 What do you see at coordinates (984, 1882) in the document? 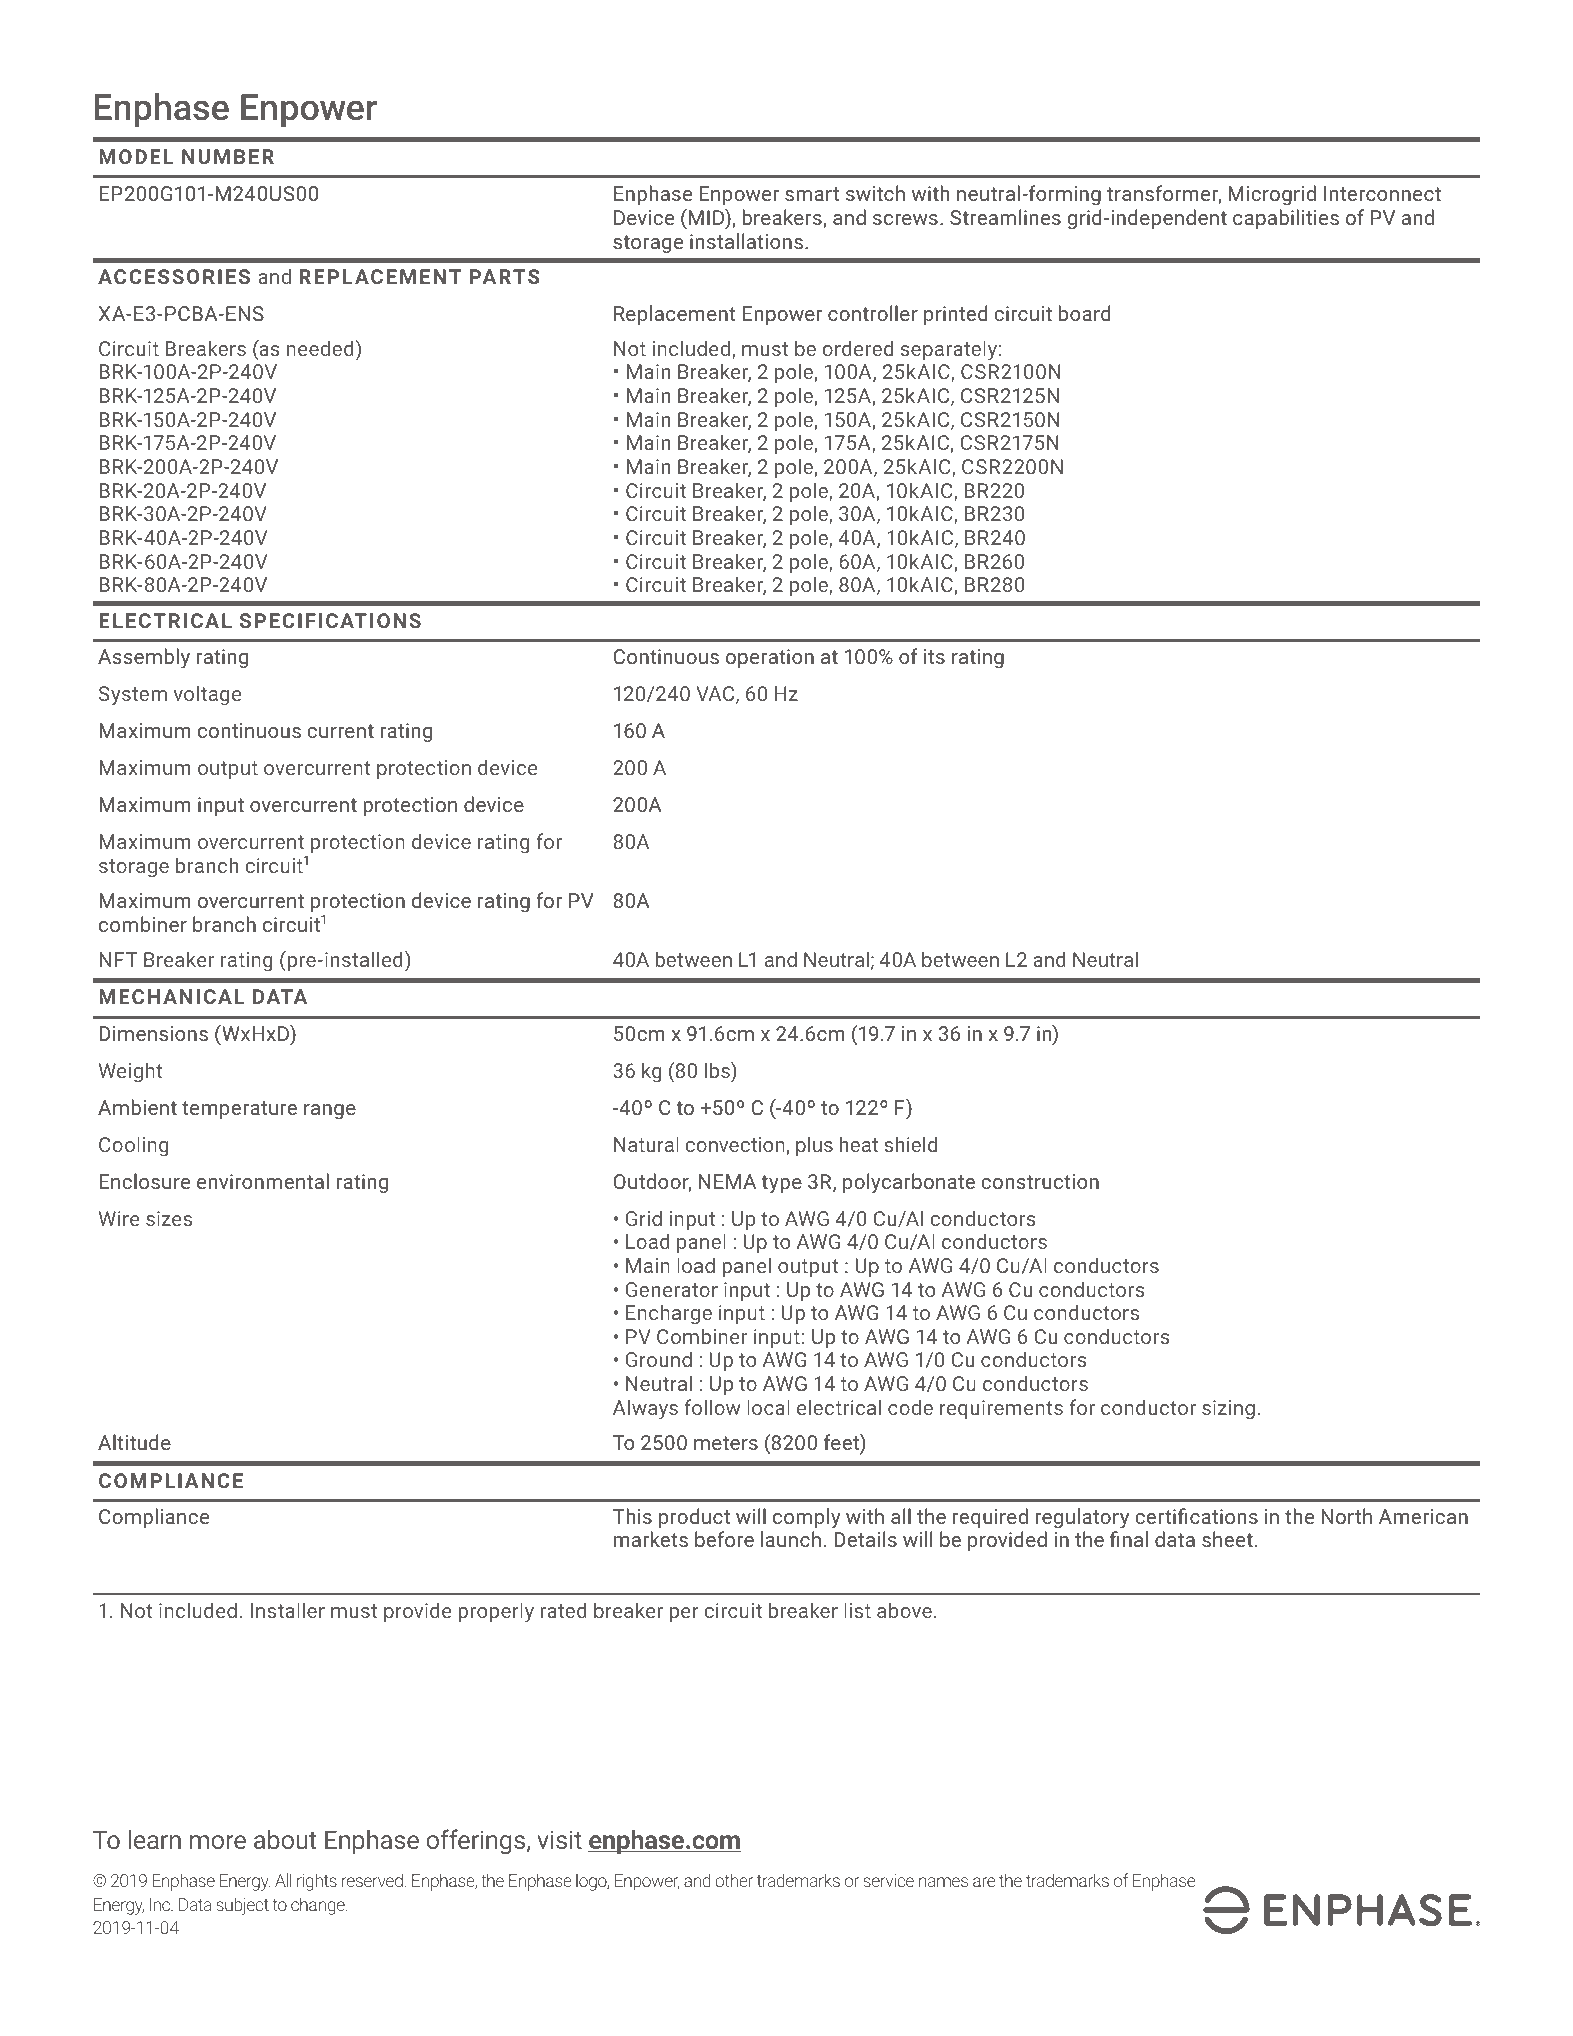
I see `are` at bounding box center [984, 1882].
